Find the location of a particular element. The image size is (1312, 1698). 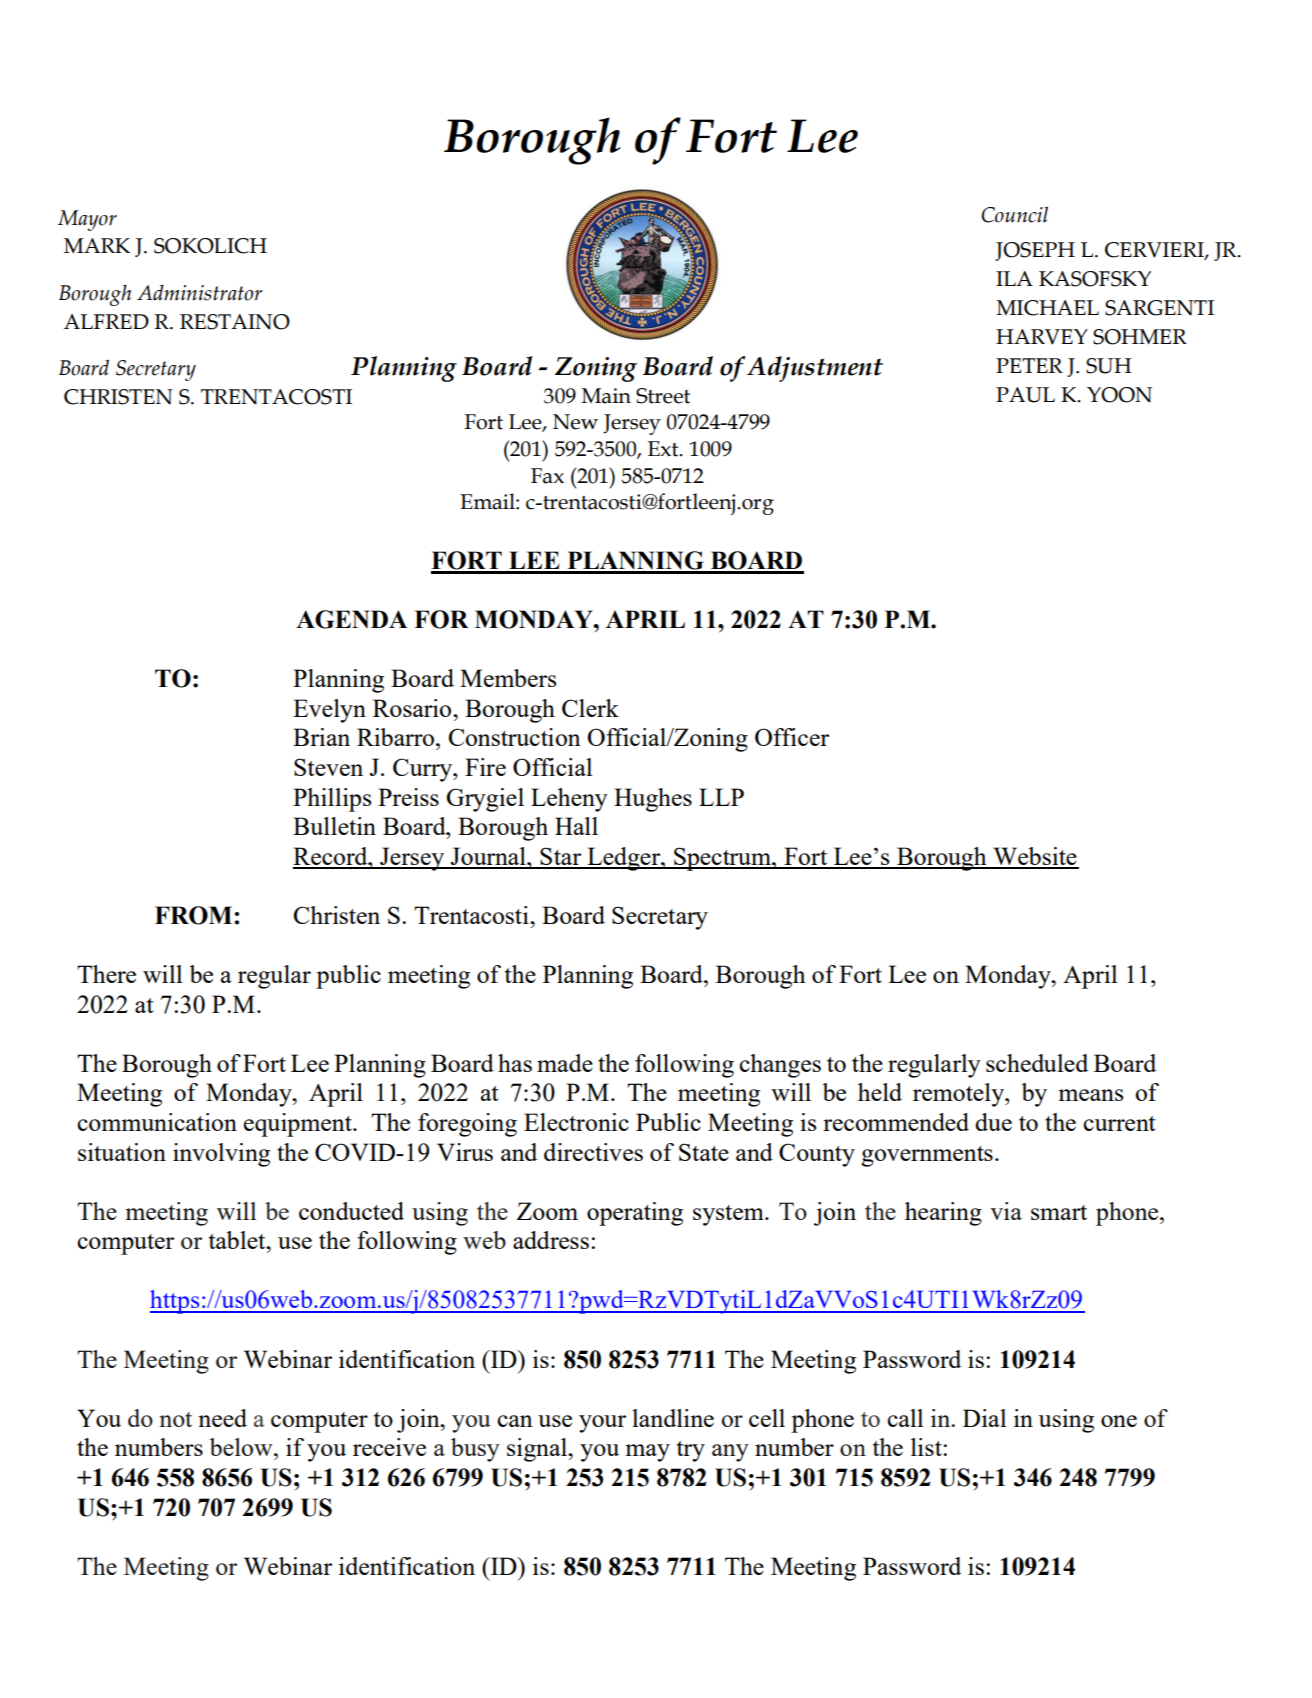

Website is located at coordinates (1035, 857).
